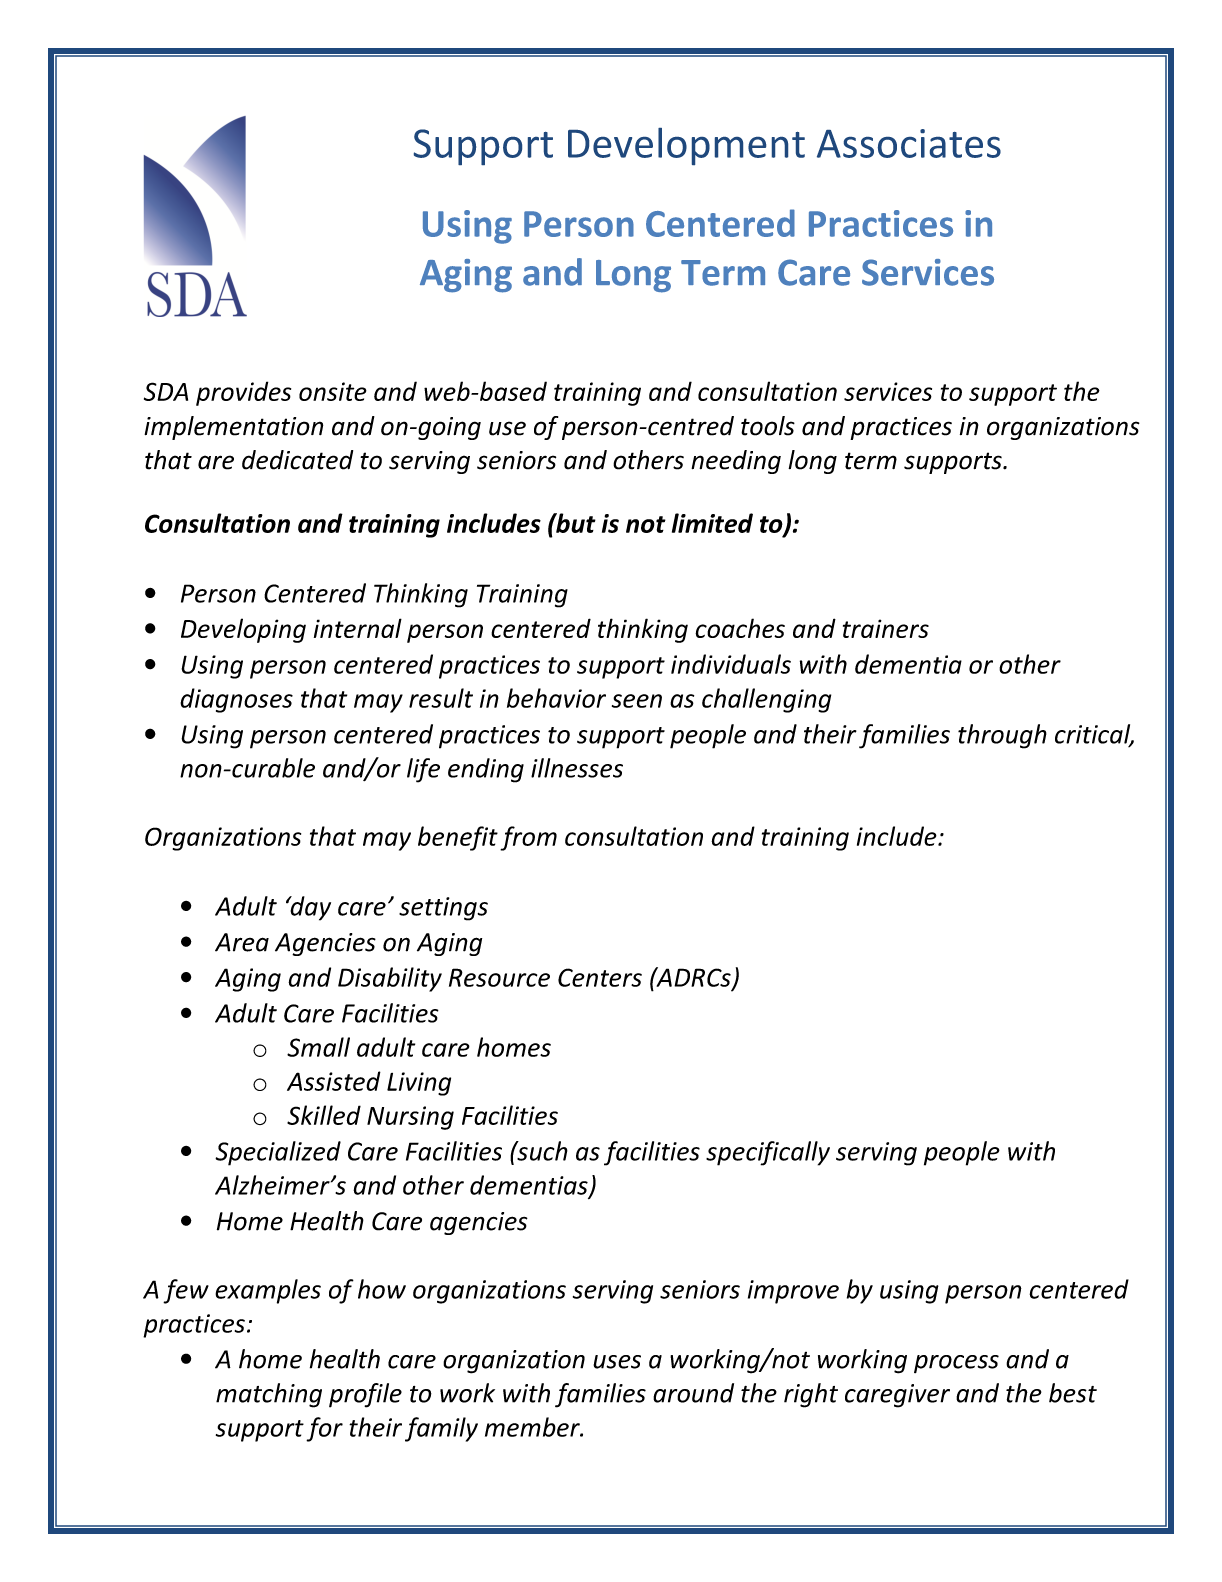 This document has height=1582, width=1222. Describe the element at coordinates (242, 942) in the document. I see `Area` at that location.
